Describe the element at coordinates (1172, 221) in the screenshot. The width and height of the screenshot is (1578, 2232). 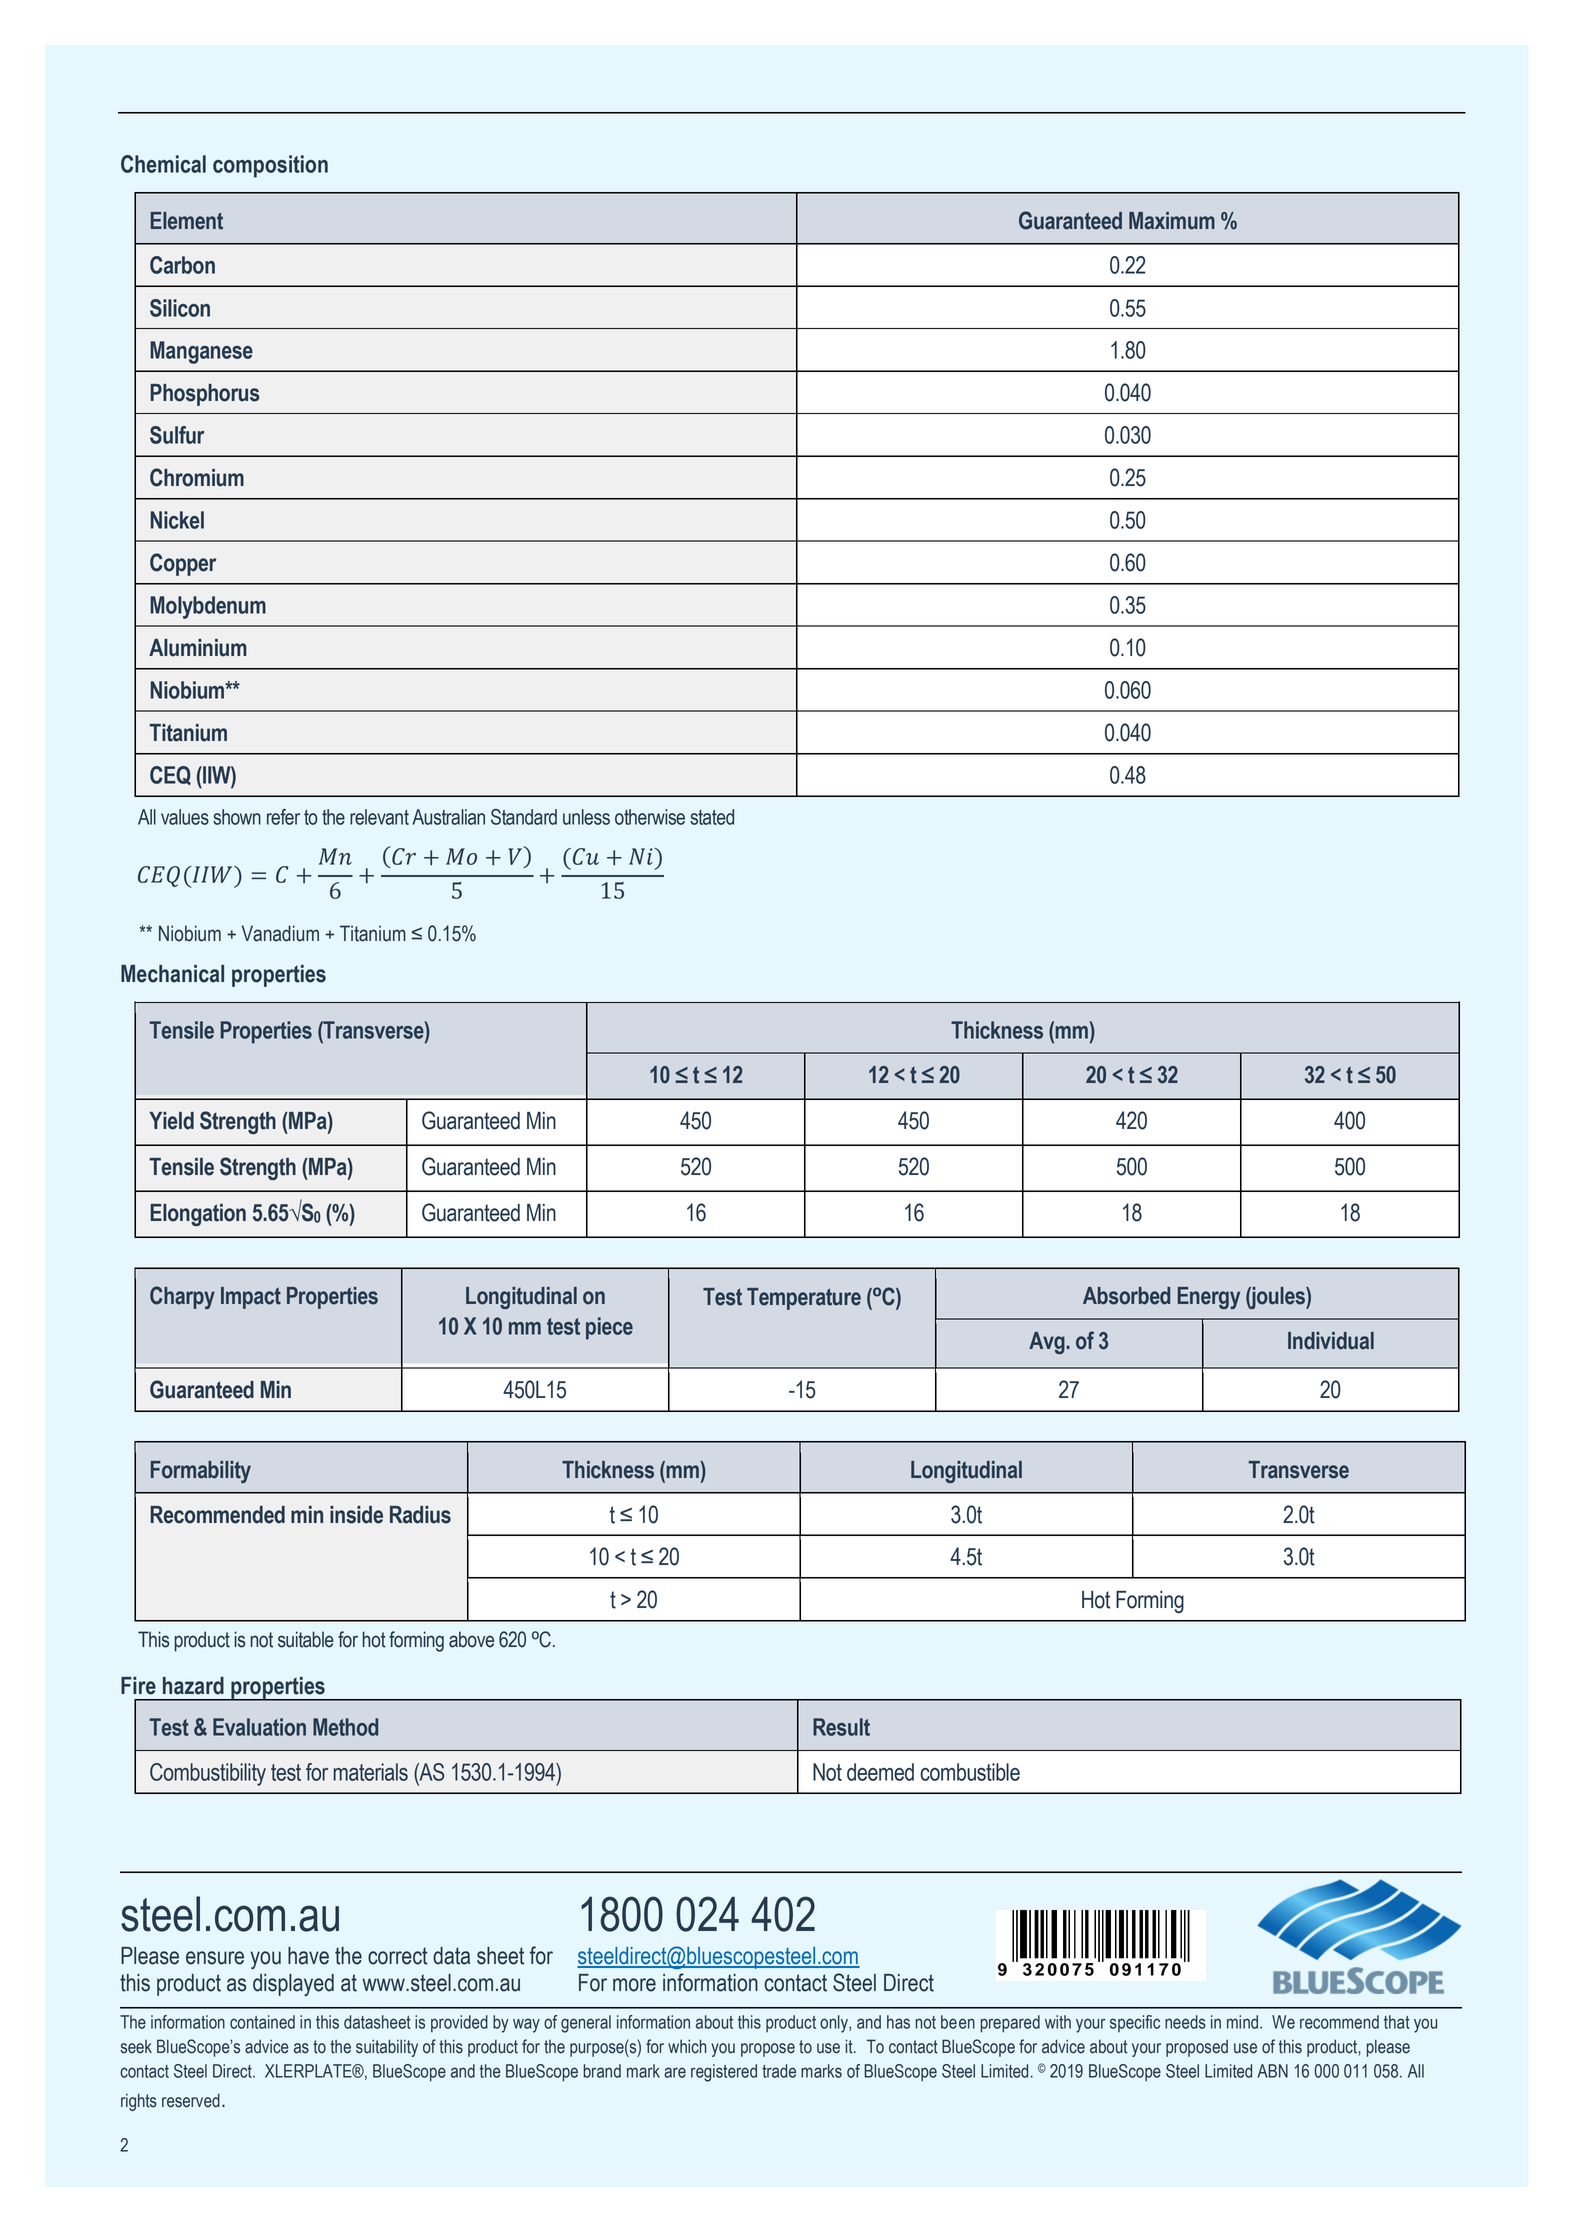
I see `Maximum` at that location.
